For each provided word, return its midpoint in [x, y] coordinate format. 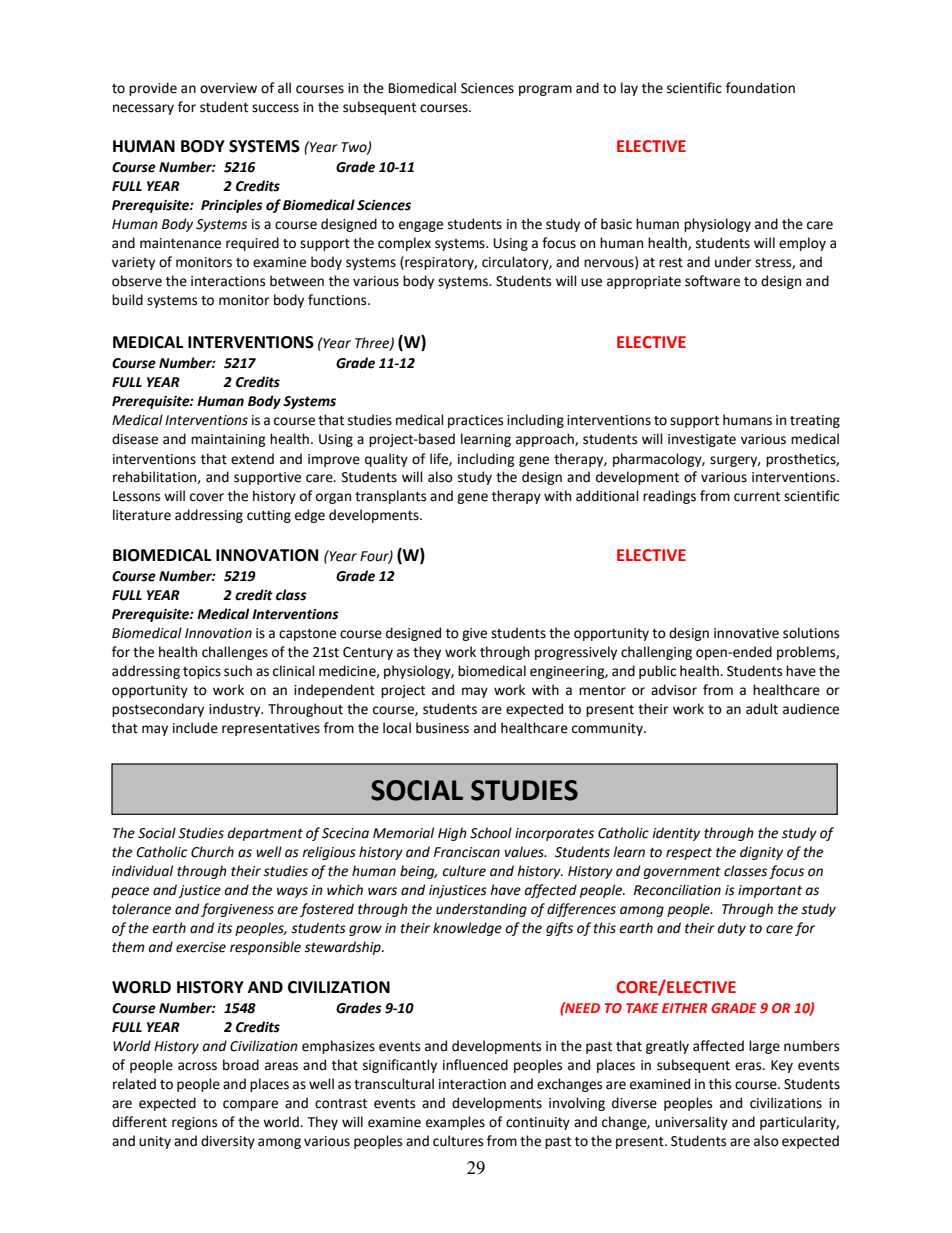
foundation [760, 88]
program [545, 90]
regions [194, 1123]
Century [368, 653]
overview [228, 88]
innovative [746, 633]
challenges [235, 653]
